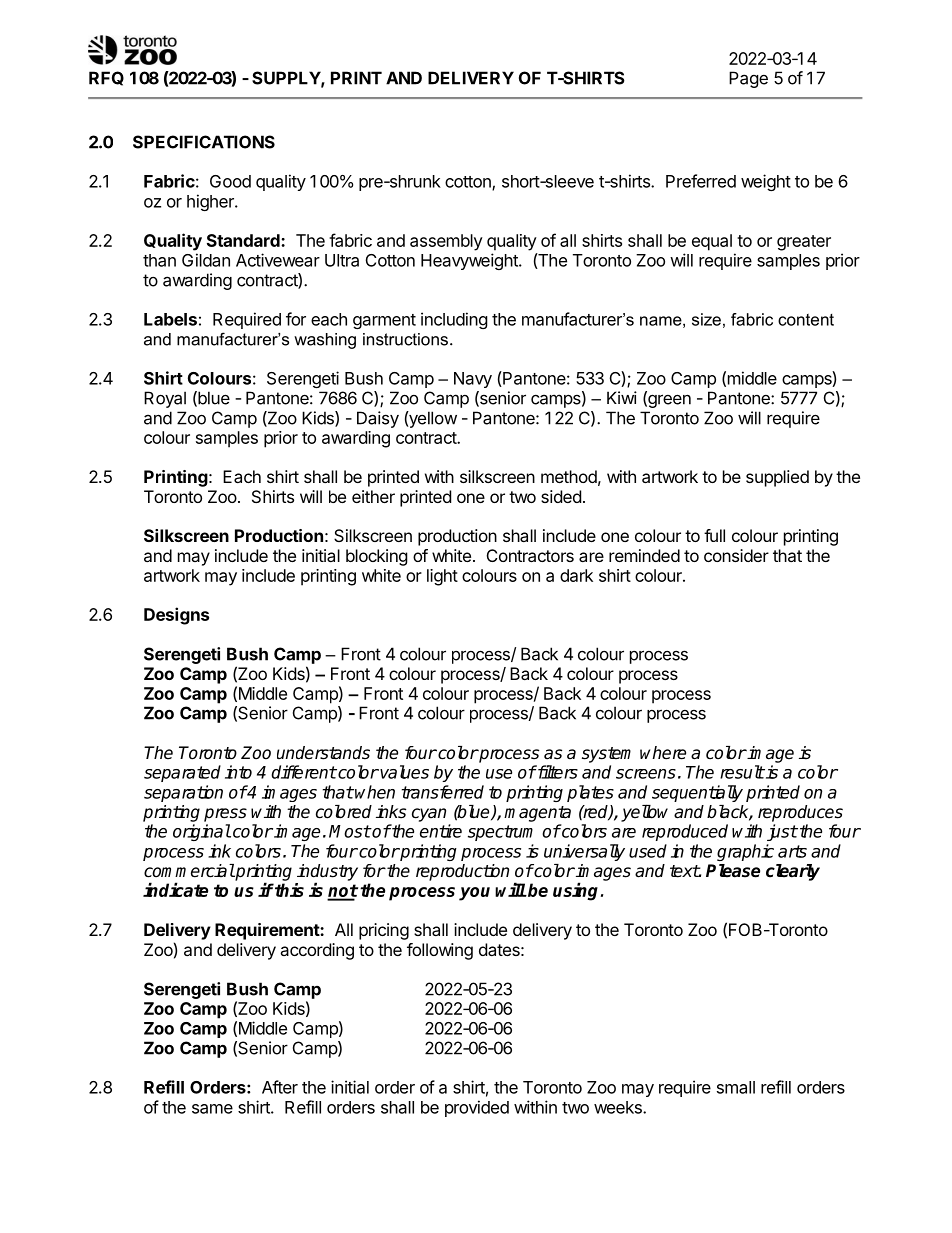 The width and height of the image is (952, 1233). Describe the element at coordinates (736, 555) in the image. I see `consider` at that location.
